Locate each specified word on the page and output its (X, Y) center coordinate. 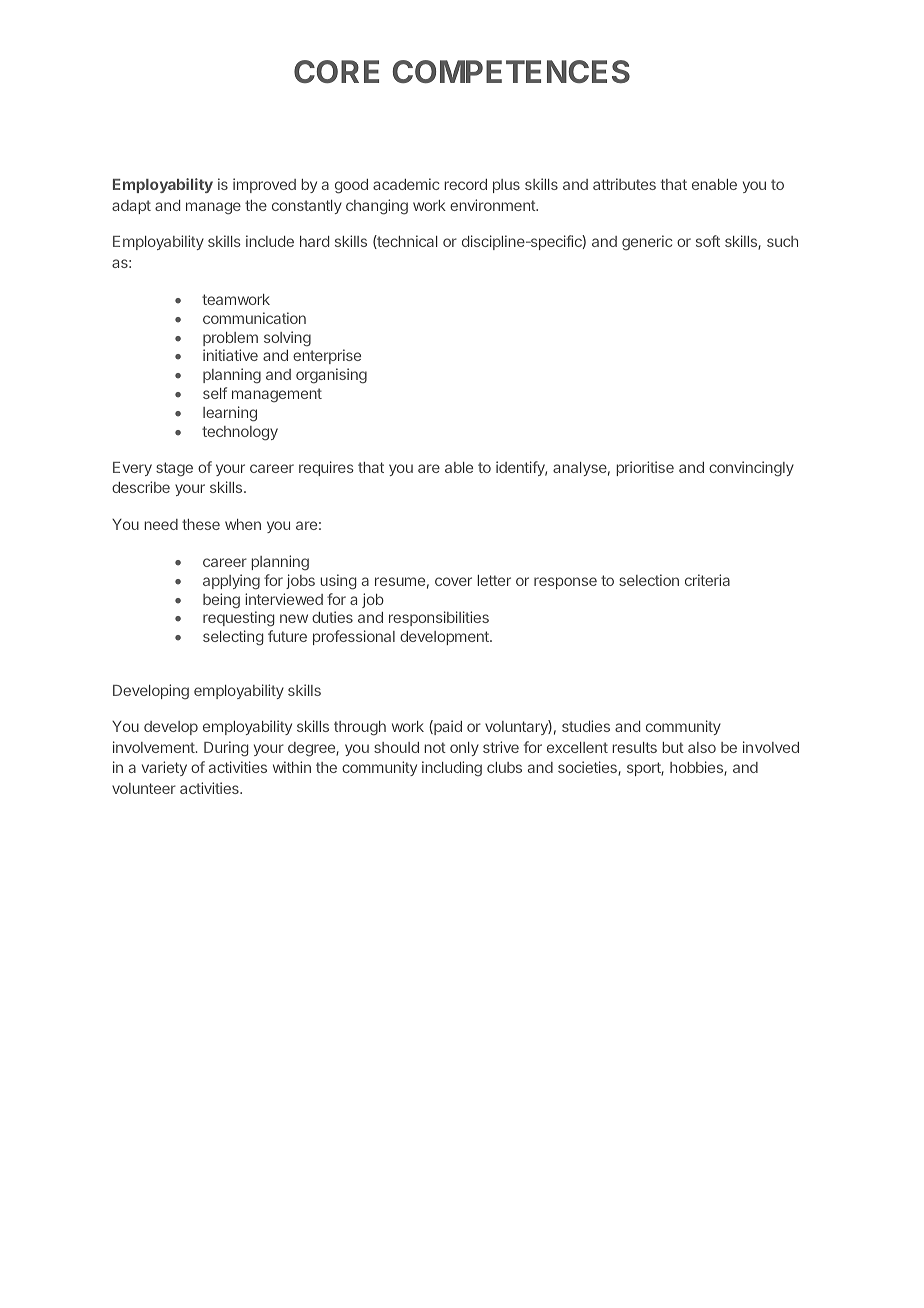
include (270, 241)
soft (708, 241)
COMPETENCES (511, 71)
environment (493, 205)
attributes (624, 184)
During (226, 749)
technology (240, 433)
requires (326, 468)
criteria (707, 580)
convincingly (751, 469)
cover (453, 581)
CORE (336, 71)
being (221, 601)
